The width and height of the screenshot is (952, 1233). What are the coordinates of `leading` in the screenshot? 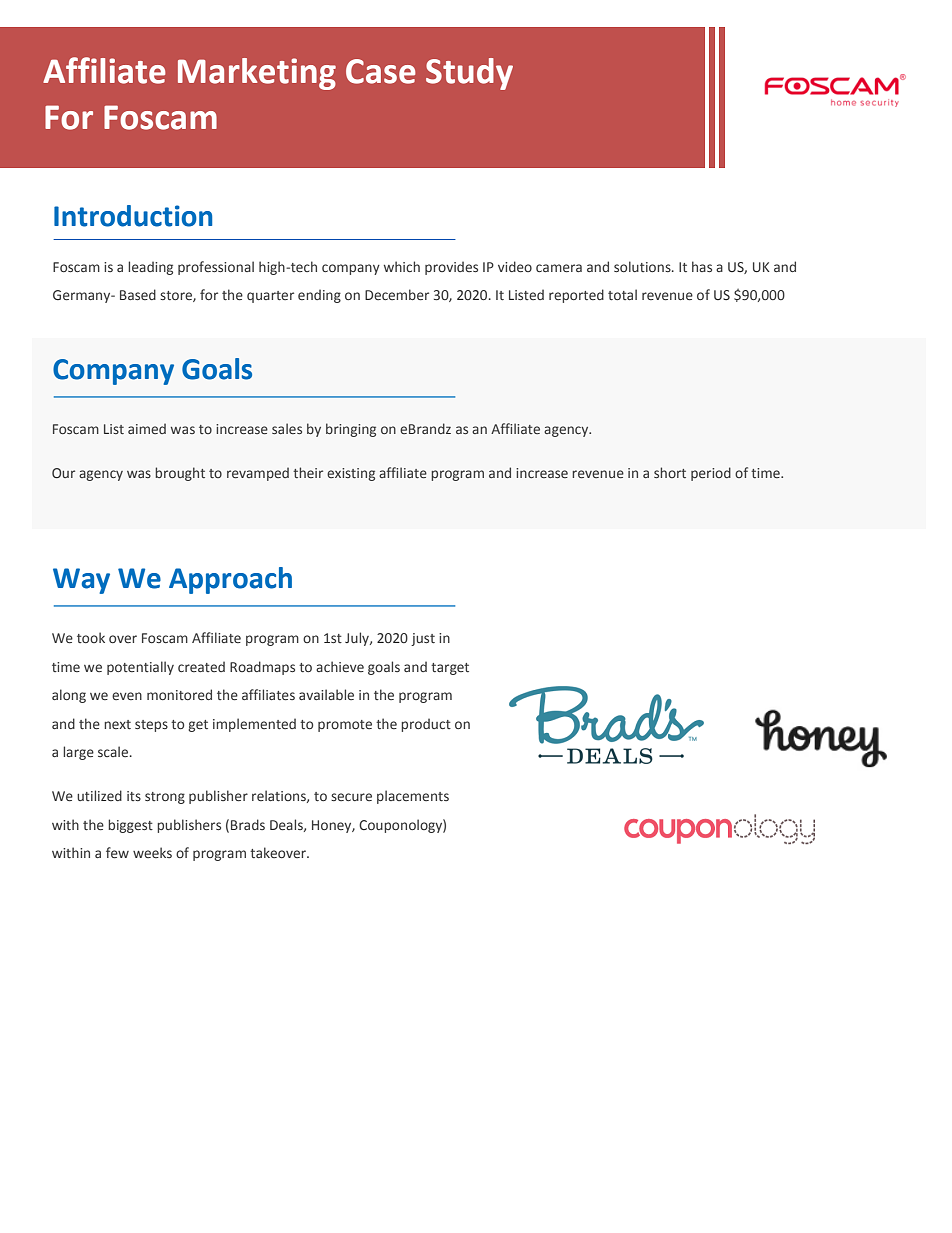 It's located at (150, 268).
